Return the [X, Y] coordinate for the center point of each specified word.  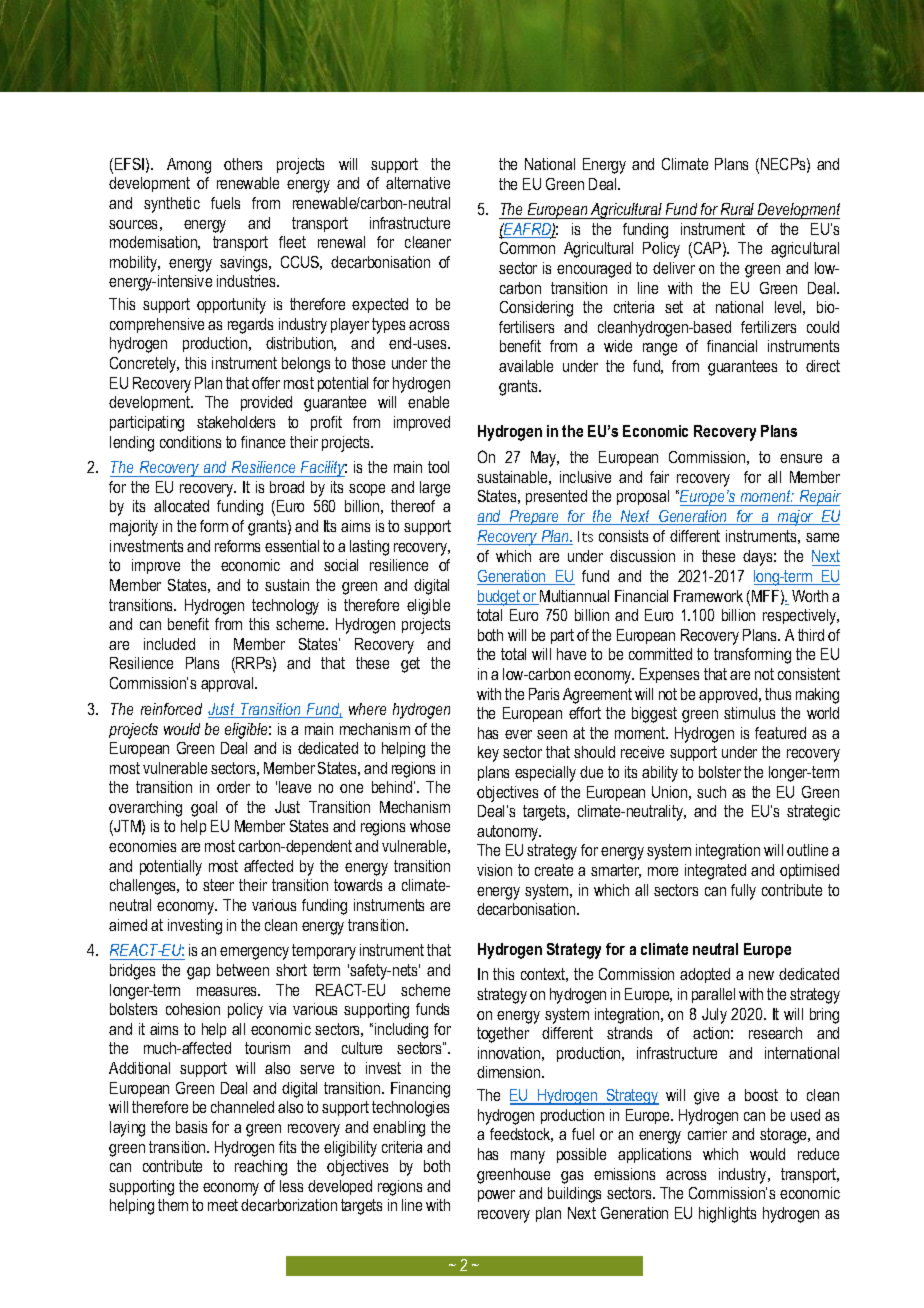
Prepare [534, 517]
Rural [737, 209]
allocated [181, 506]
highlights [727, 1215]
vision [494, 870]
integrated [715, 872]
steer [218, 885]
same [822, 537]
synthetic [172, 205]
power [496, 1196]
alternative [418, 183]
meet [223, 1205]
